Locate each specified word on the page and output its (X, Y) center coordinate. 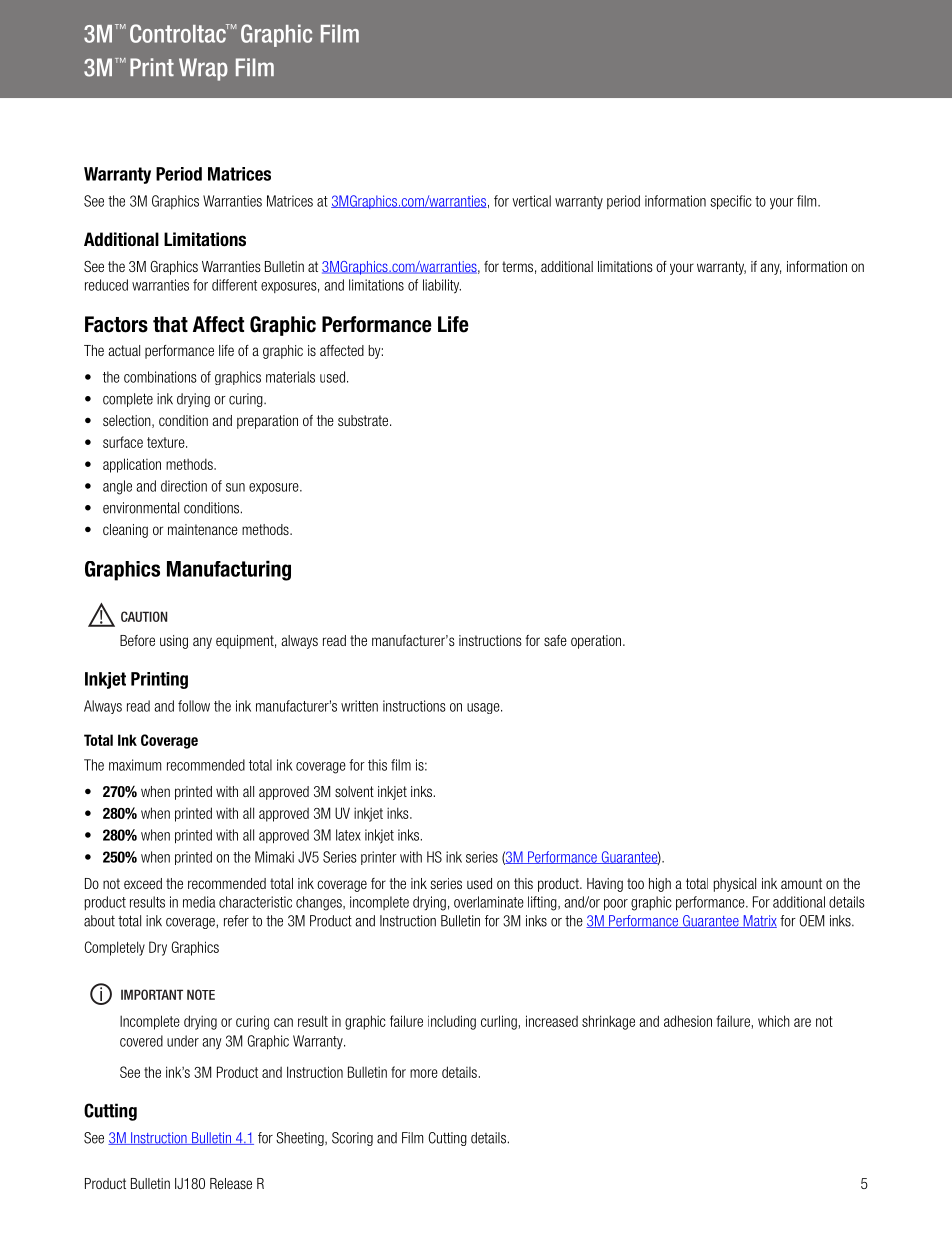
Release (231, 1183)
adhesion (688, 1021)
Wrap (203, 69)
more (424, 1073)
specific (731, 202)
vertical (531, 201)
